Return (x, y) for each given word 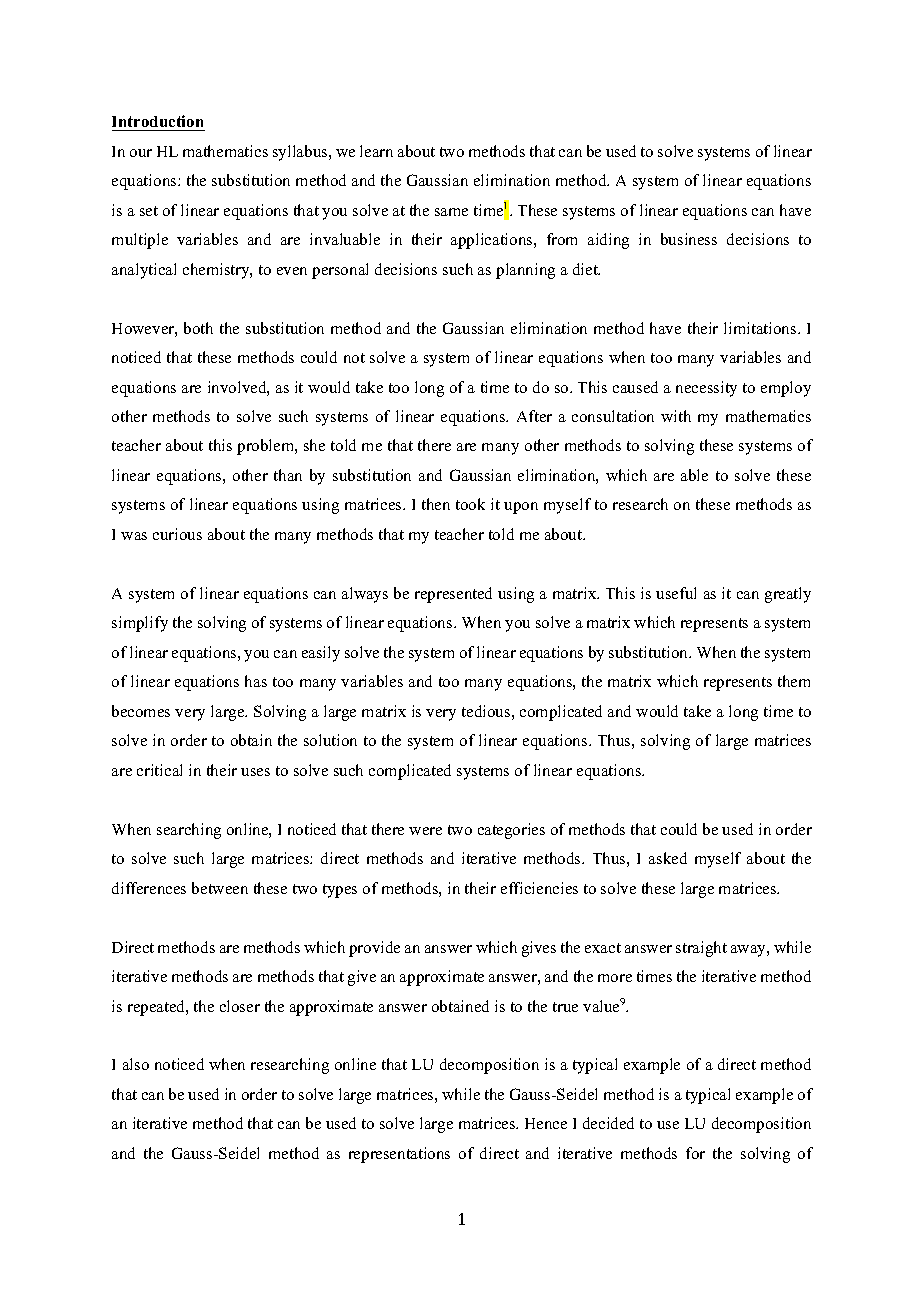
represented (453, 595)
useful (676, 593)
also (136, 1064)
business (689, 239)
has (256, 681)
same (451, 212)
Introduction (157, 121)
